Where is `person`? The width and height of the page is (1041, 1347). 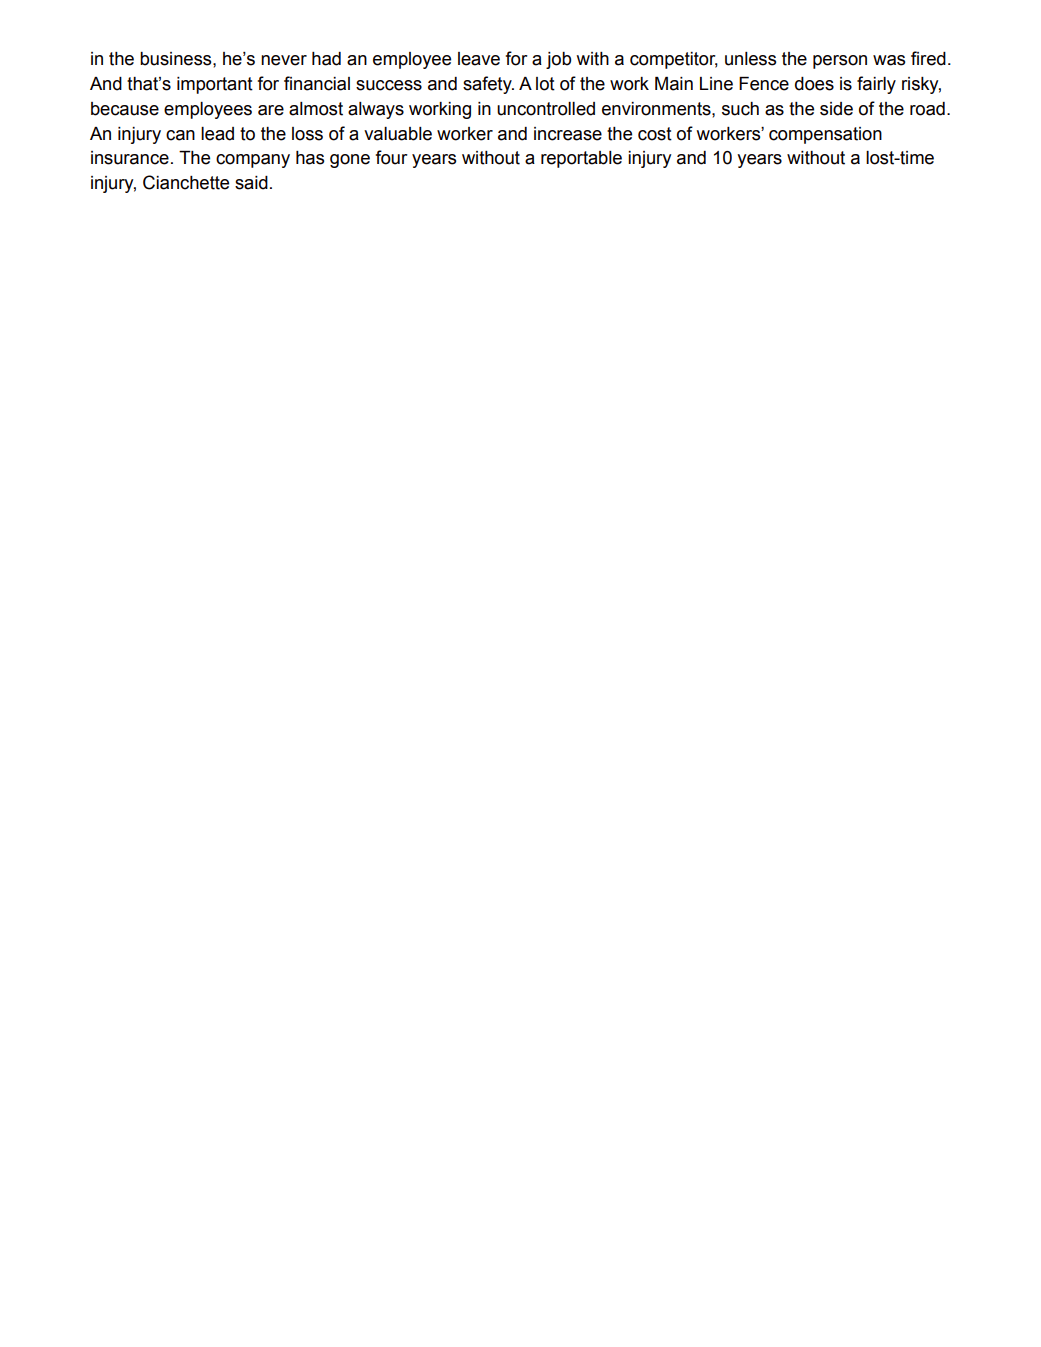 person is located at coordinates (840, 62).
